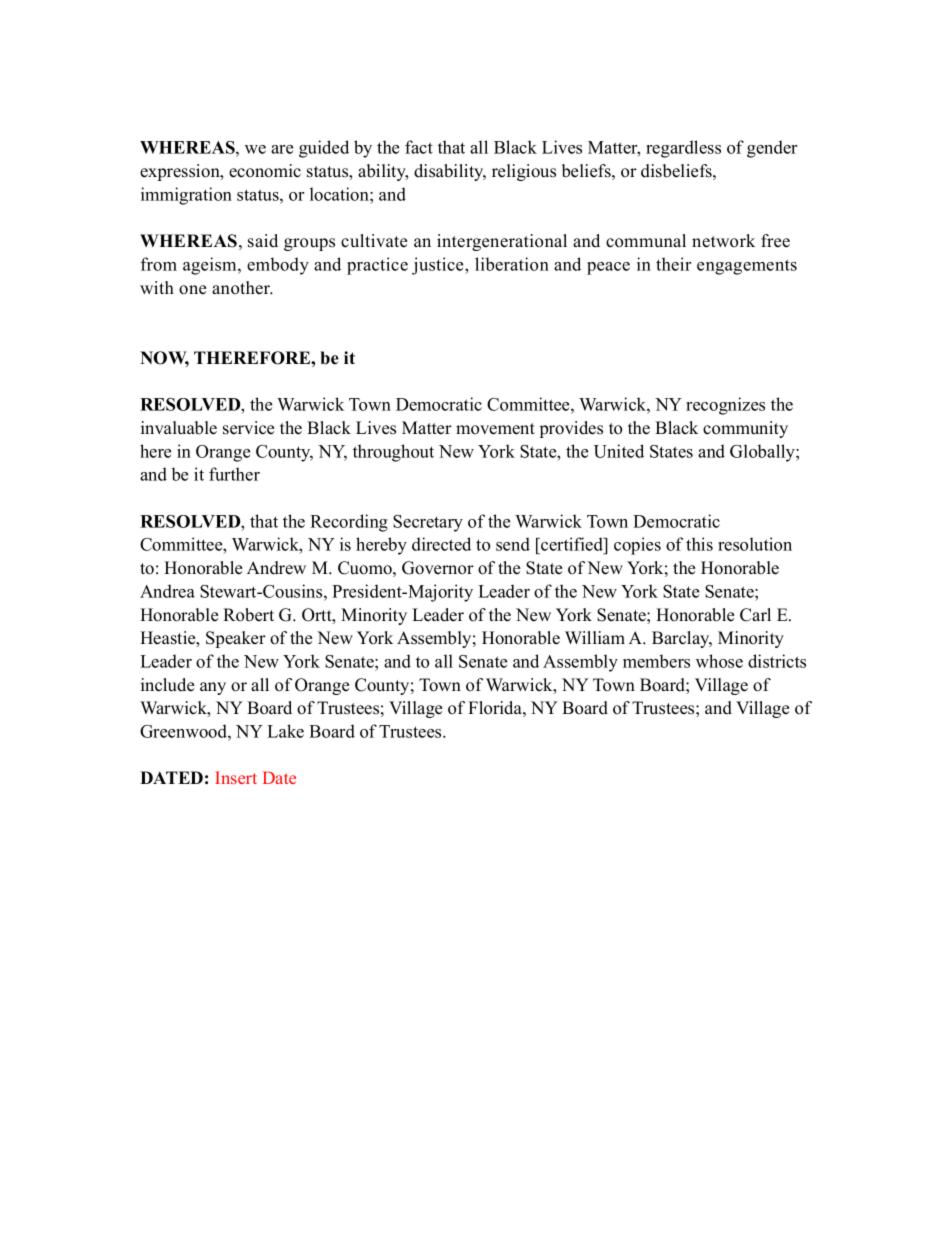 The height and width of the screenshot is (1233, 952). I want to click on religious, so click(524, 172).
